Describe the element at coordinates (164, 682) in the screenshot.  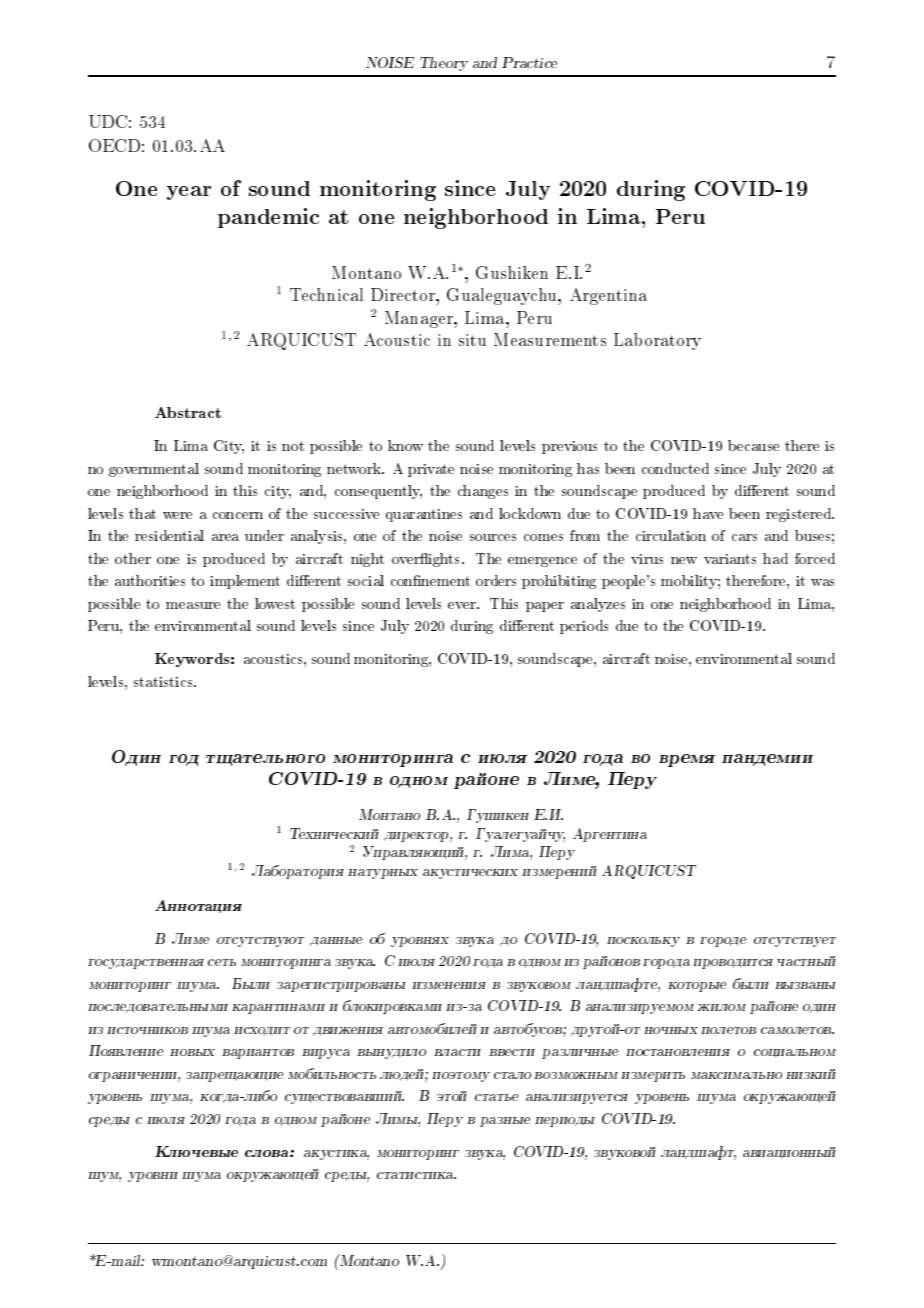
I see `statistics` at that location.
